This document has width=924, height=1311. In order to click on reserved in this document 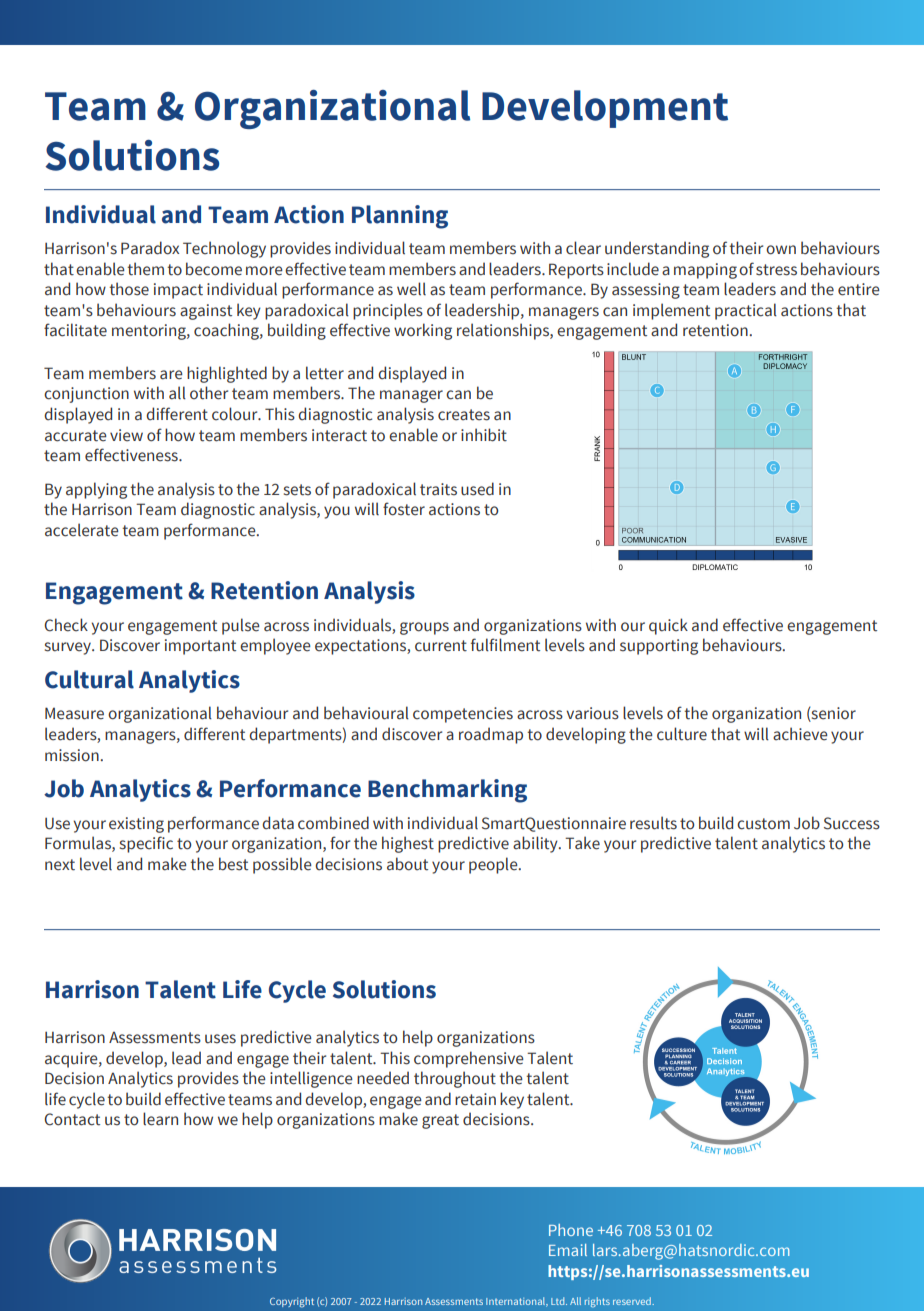, I will do `click(633, 1301)`.
